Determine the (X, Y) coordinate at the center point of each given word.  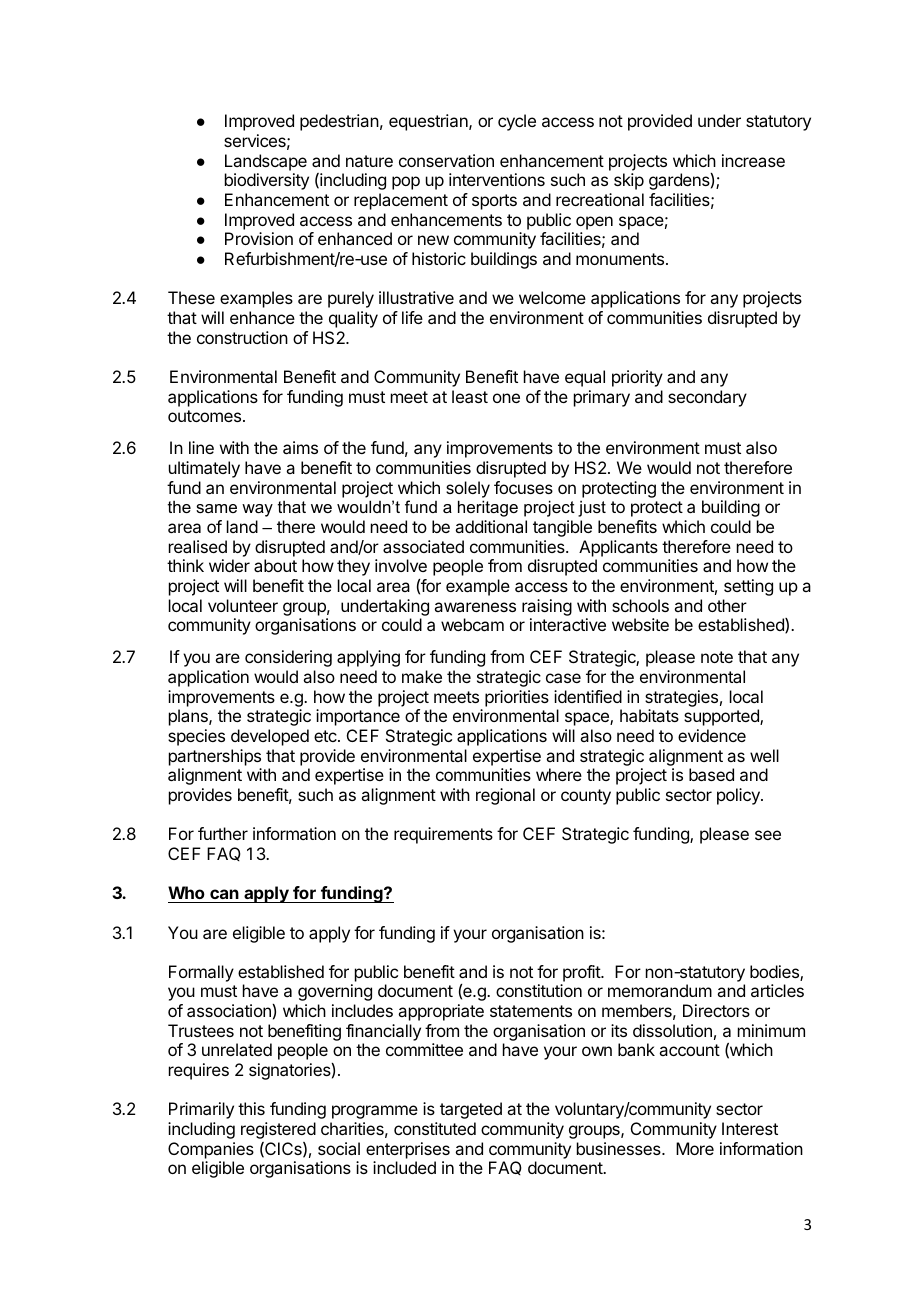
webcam (472, 624)
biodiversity (267, 181)
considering (288, 658)
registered (278, 1130)
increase (753, 160)
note (717, 657)
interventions (497, 179)
